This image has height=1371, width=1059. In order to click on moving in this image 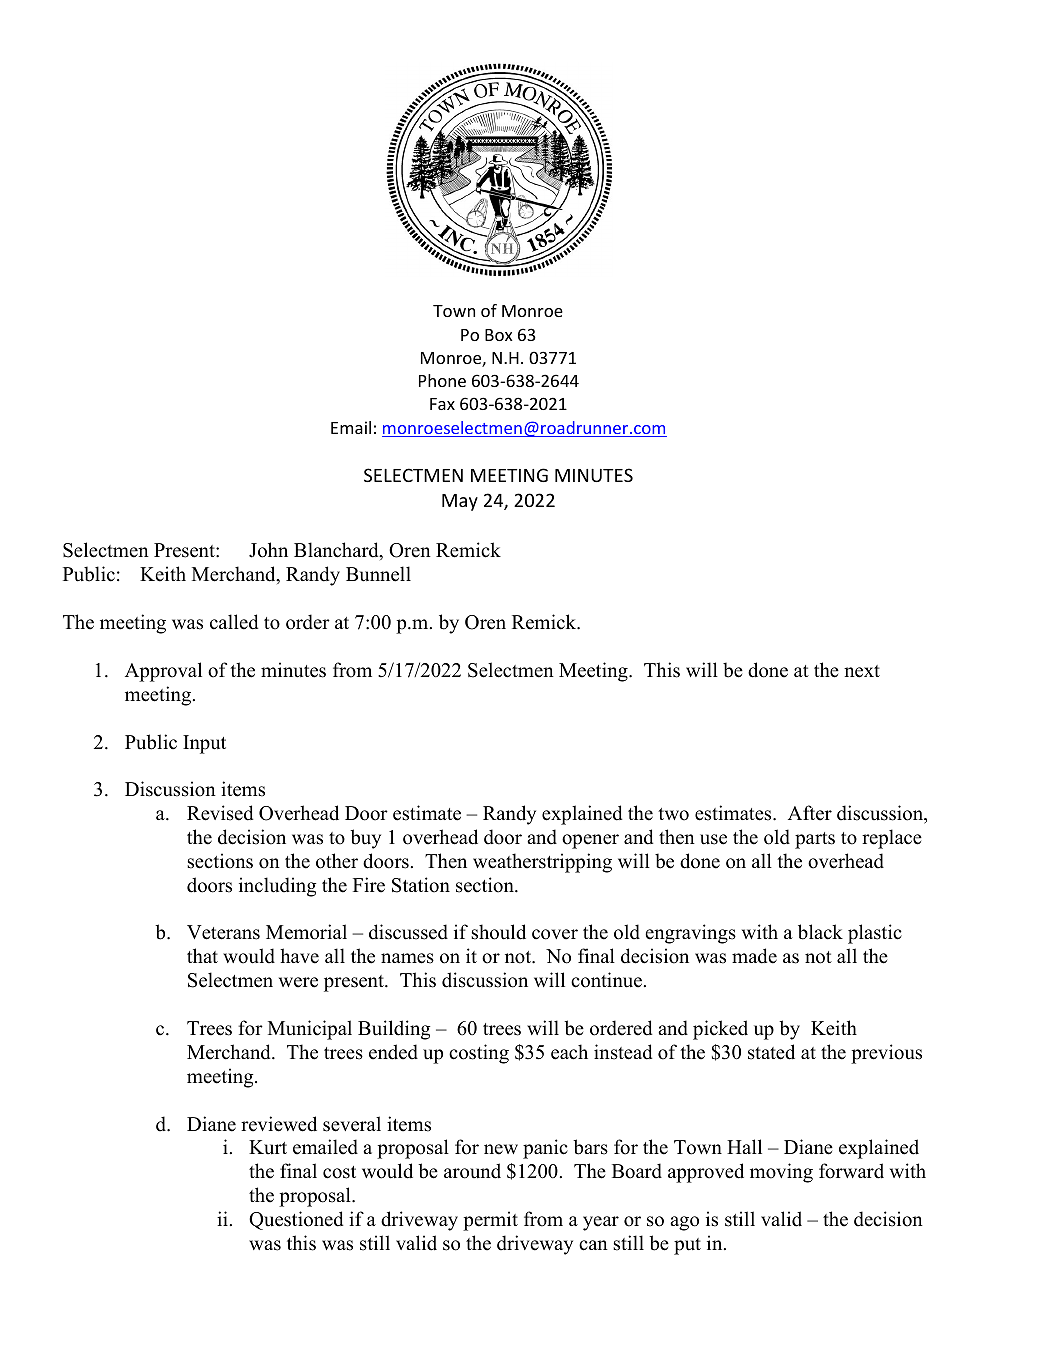, I will do `click(781, 1173)`.
